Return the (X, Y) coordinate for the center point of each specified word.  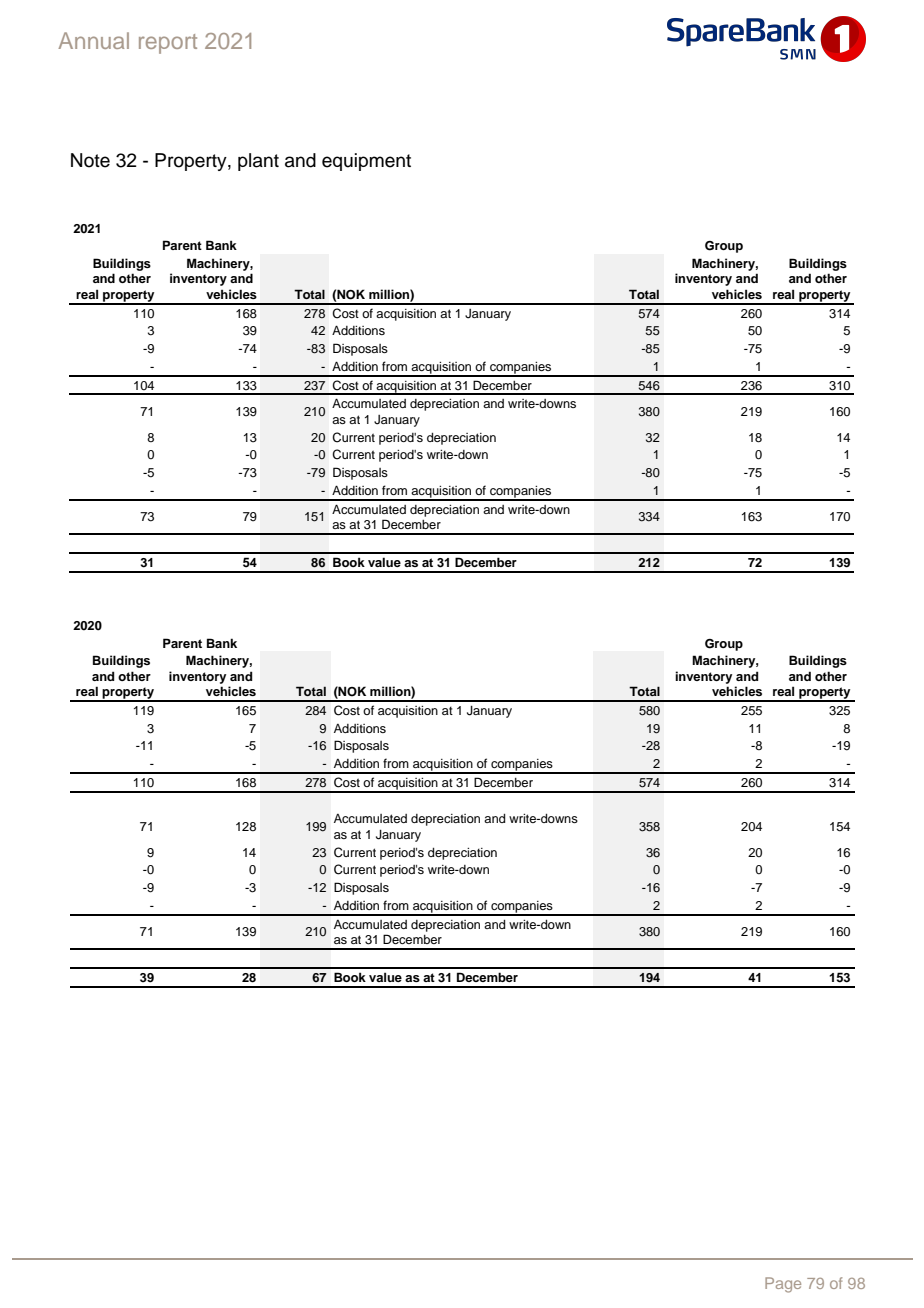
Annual (93, 40)
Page (783, 1285)
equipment (366, 162)
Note (90, 160)
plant (258, 162)
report (168, 44)
